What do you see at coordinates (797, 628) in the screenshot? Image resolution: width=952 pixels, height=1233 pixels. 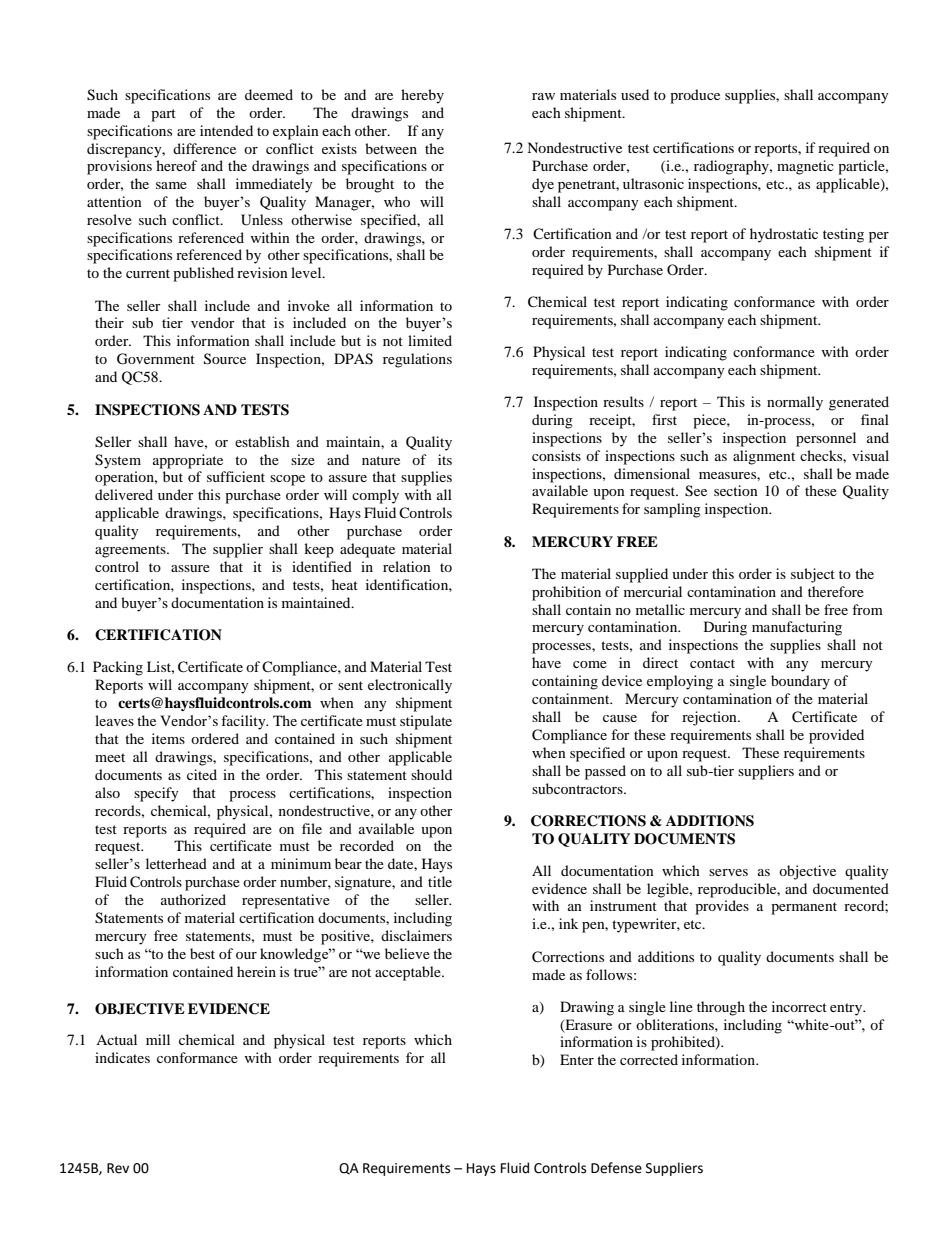 I see `manufacturing` at bounding box center [797, 628].
